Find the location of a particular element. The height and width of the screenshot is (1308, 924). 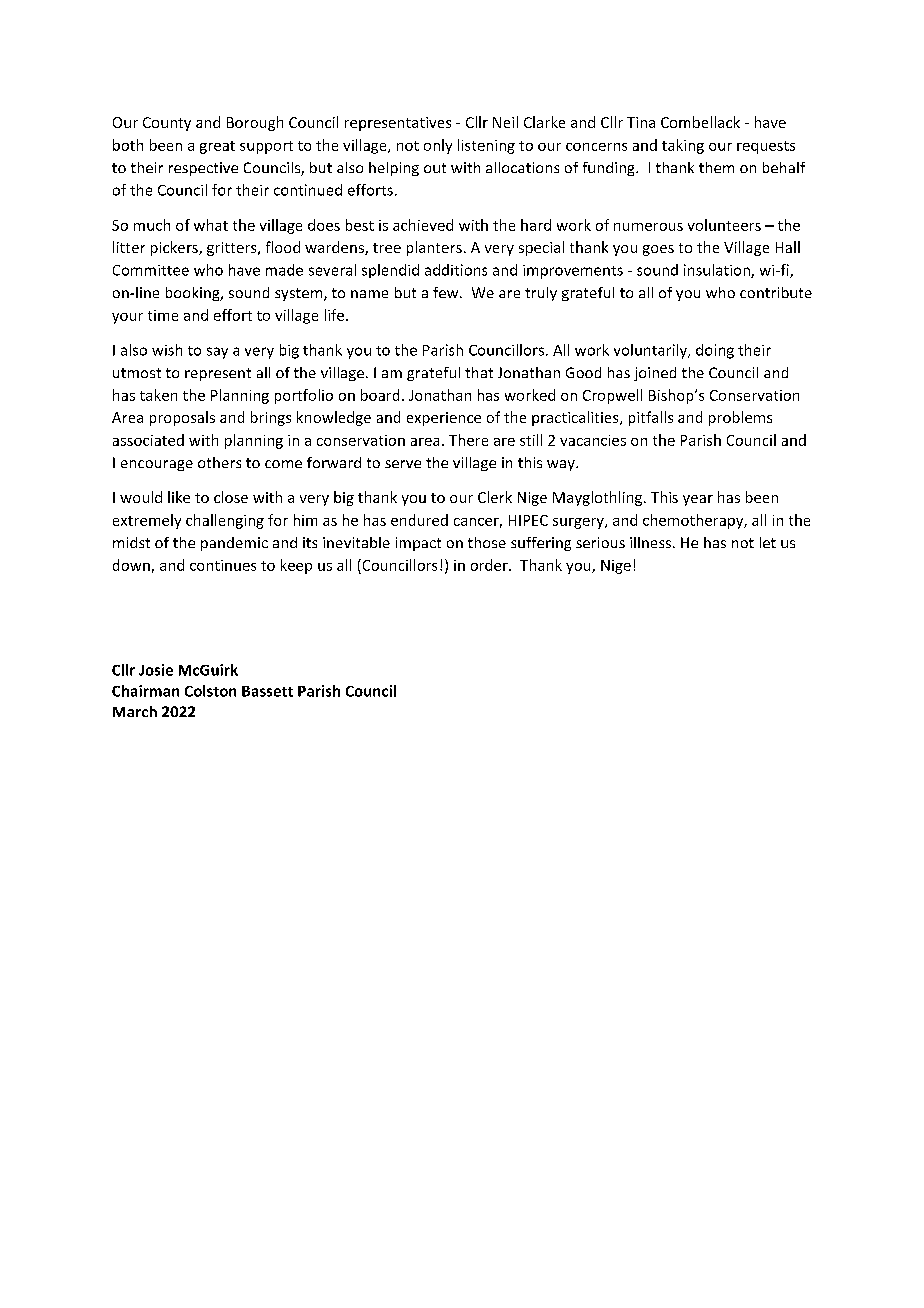

illness is located at coordinates (652, 542).
